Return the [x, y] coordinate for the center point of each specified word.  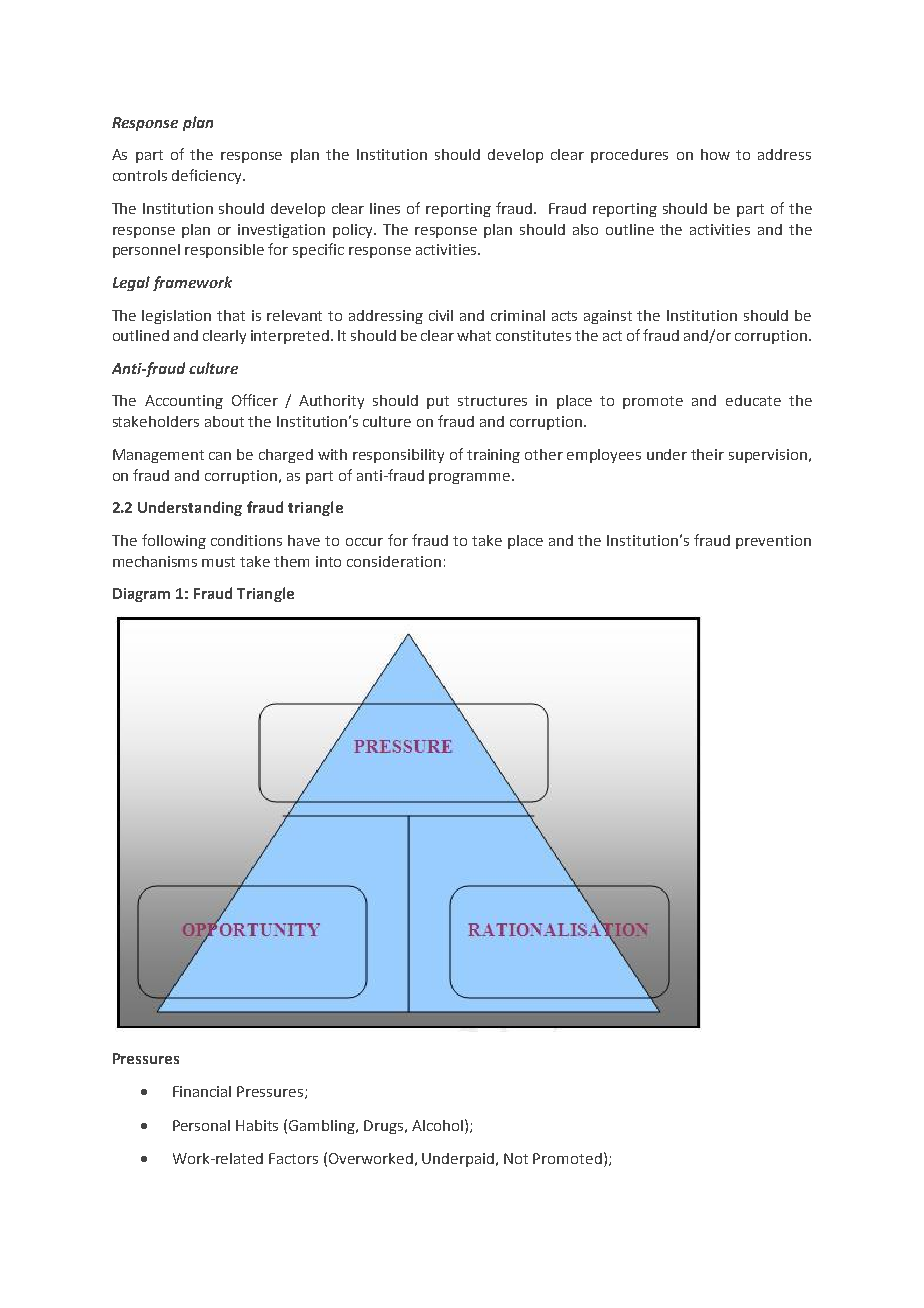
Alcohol [437, 1125]
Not [516, 1158]
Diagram [141, 595]
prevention [773, 542]
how [715, 154]
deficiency [208, 176]
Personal [201, 1125]
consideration [394, 561]
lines [385, 208]
